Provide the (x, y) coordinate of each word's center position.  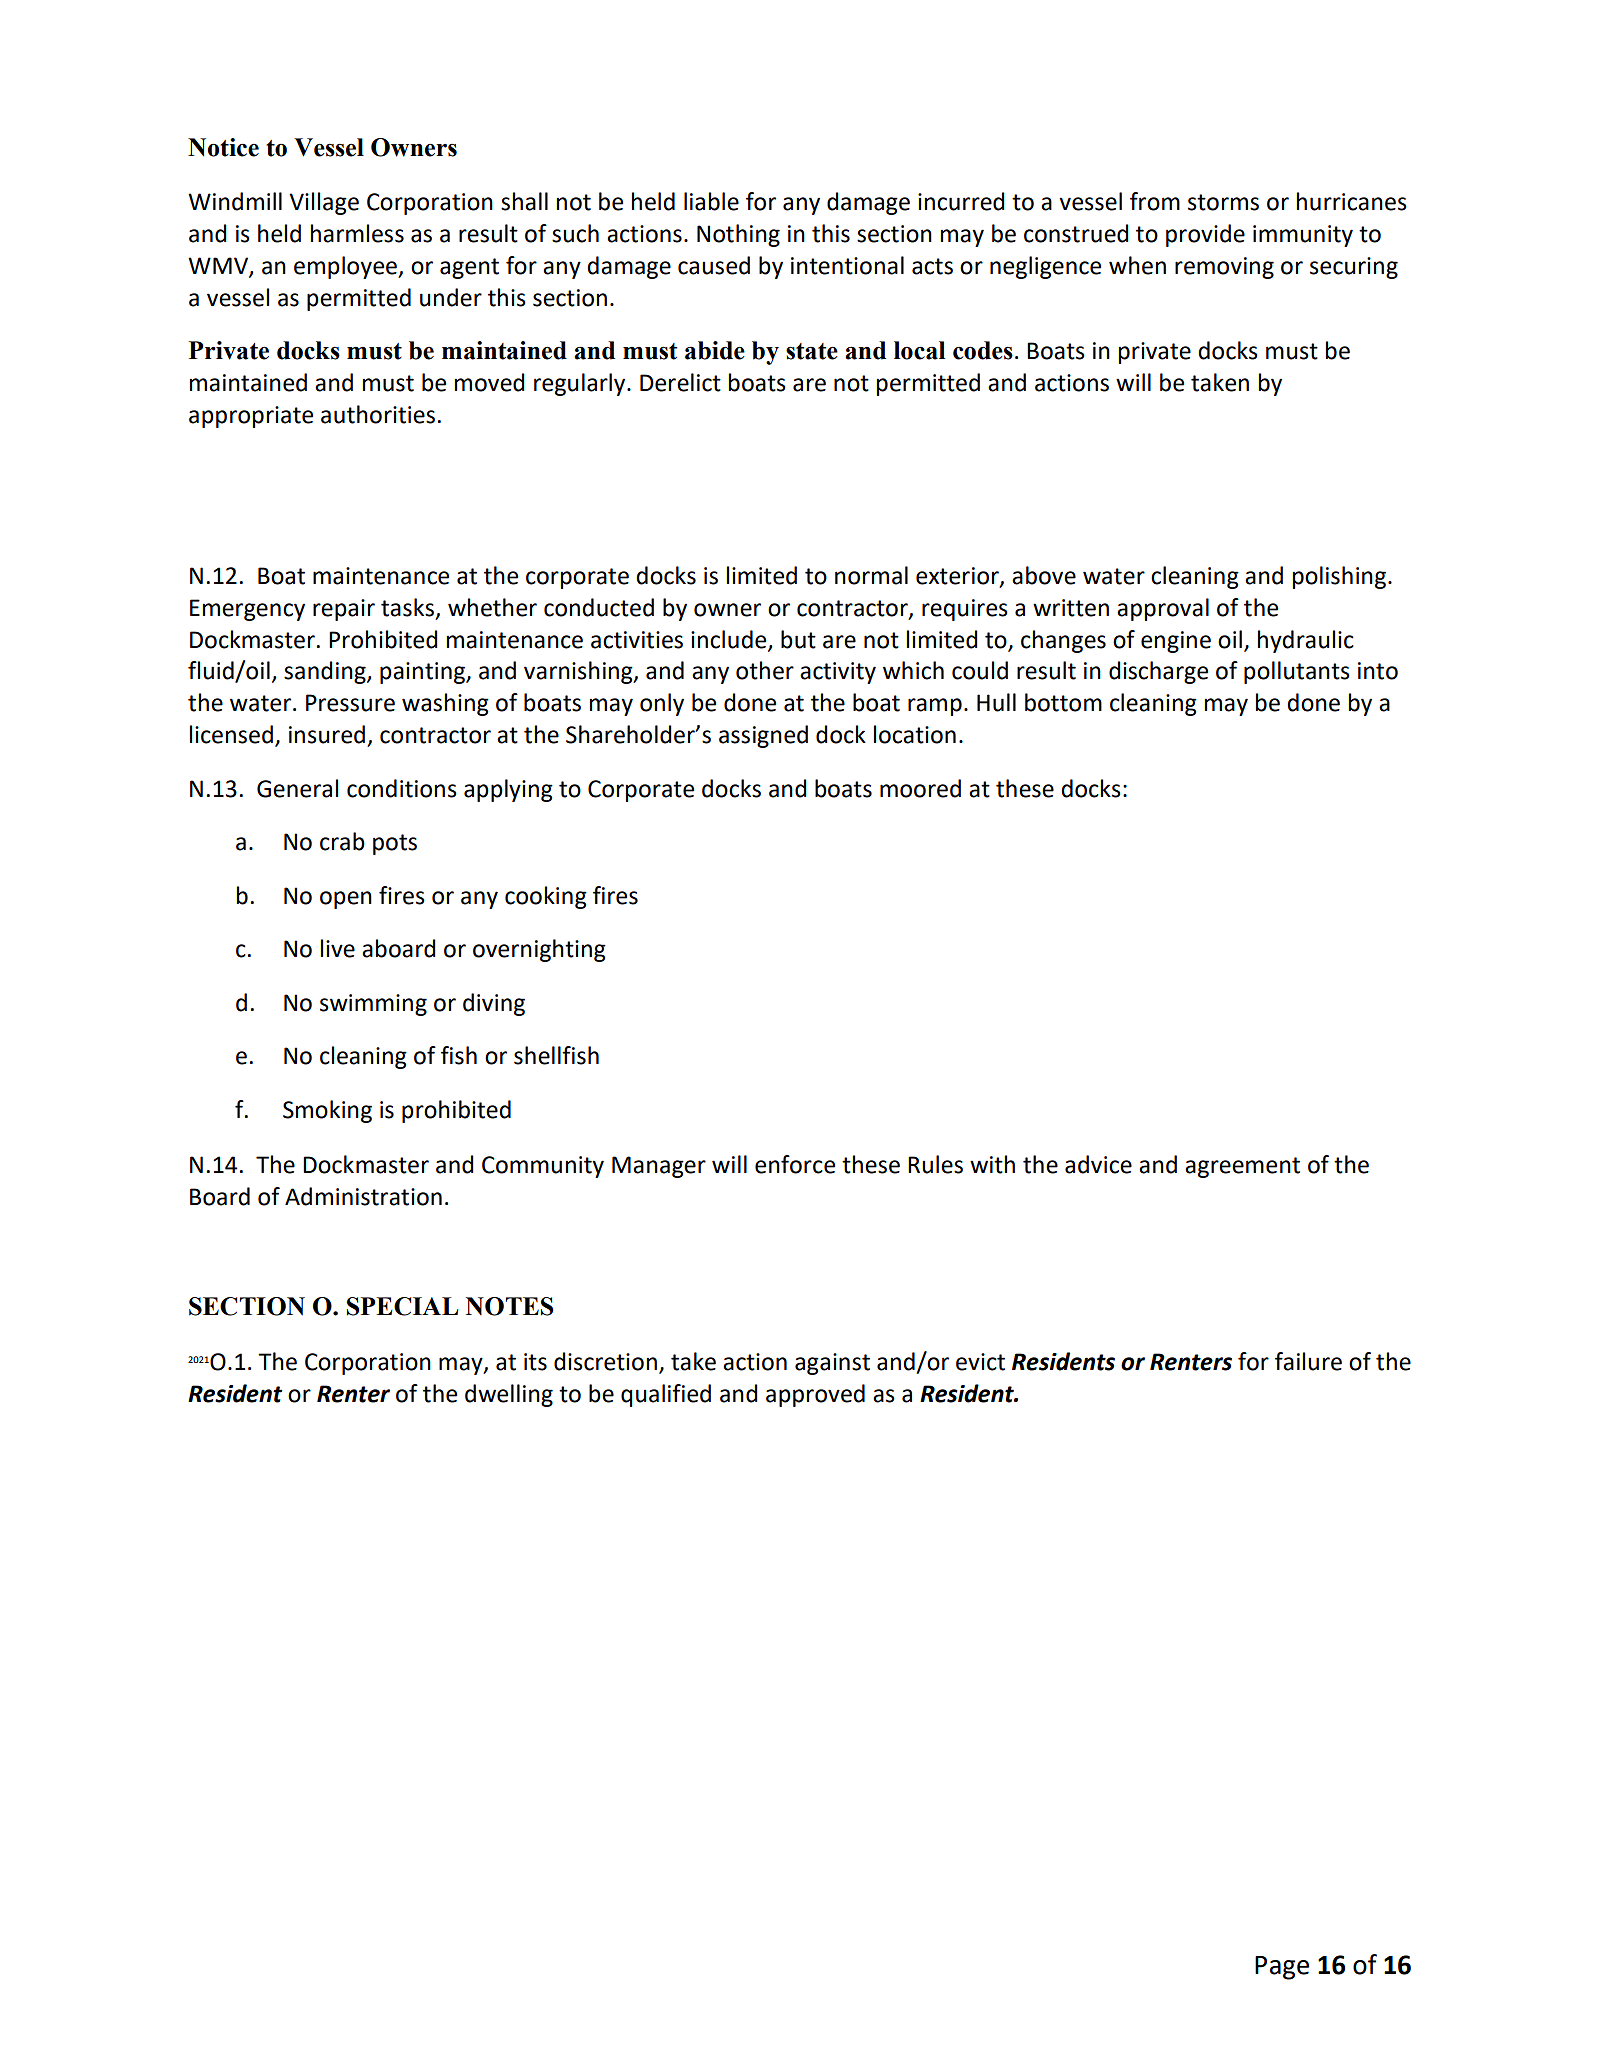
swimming (373, 1005)
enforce (795, 1164)
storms (1223, 202)
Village (324, 203)
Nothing (738, 235)
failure (1308, 1361)
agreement (1242, 1167)
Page (1282, 1968)
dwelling (509, 1395)
